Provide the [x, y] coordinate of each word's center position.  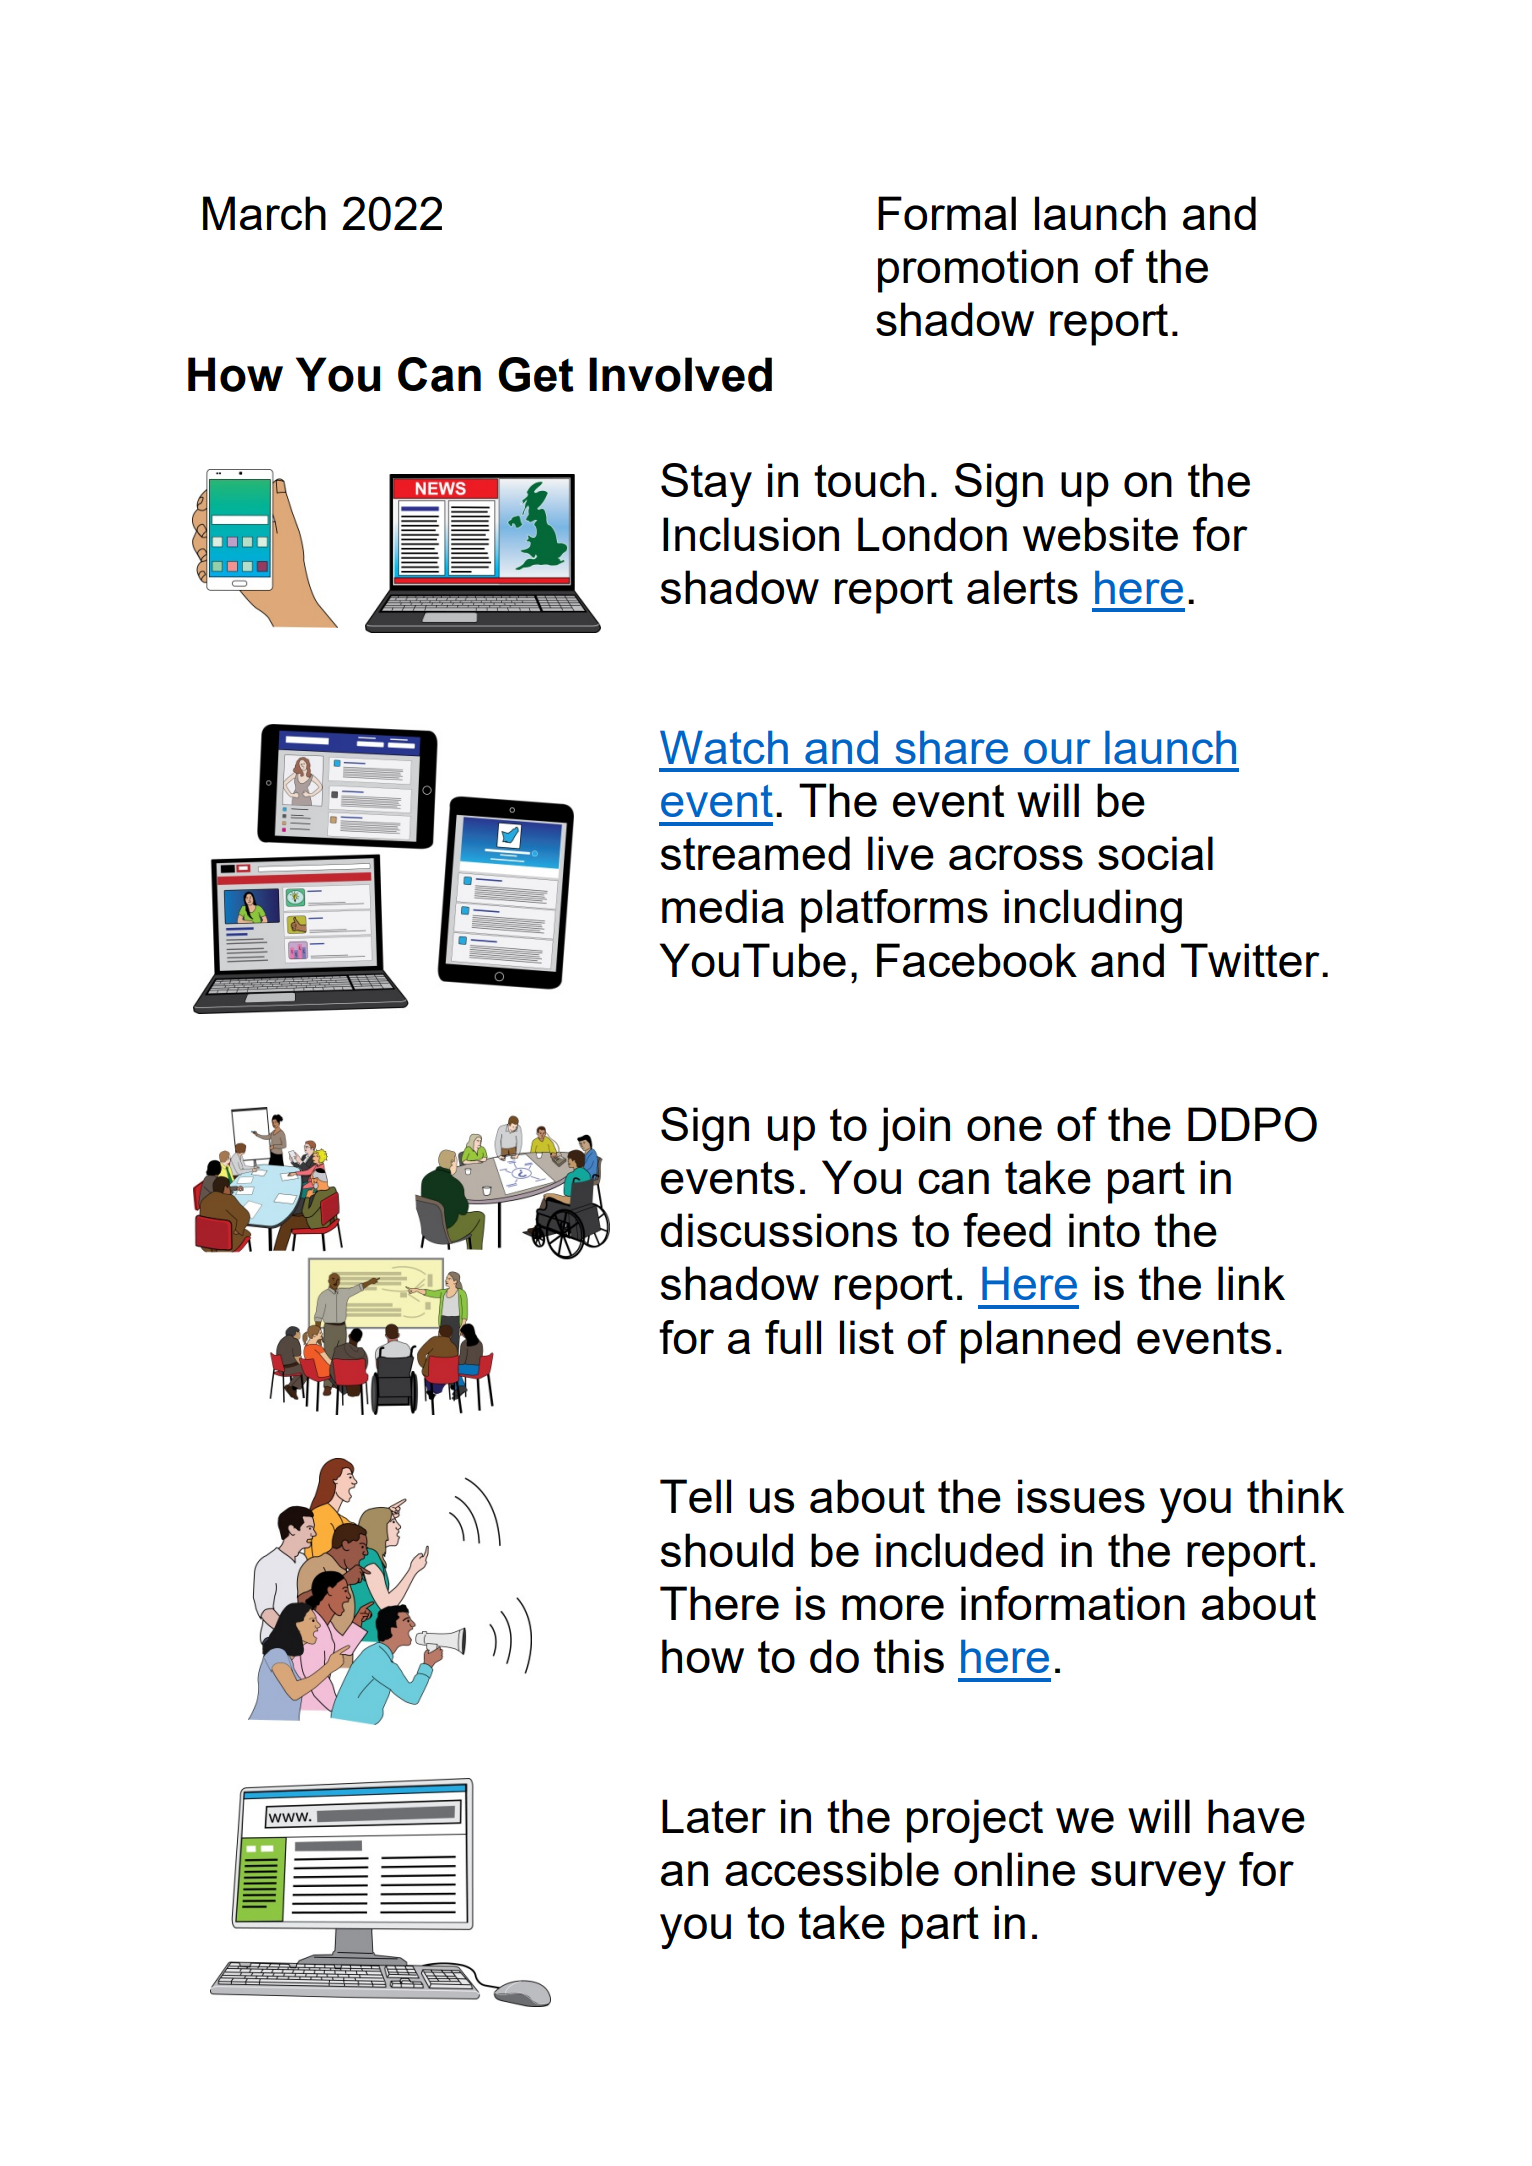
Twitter [1250, 960]
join [914, 1129]
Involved [680, 374]
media [723, 906]
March [264, 213]
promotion [978, 271]
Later [714, 1816]
